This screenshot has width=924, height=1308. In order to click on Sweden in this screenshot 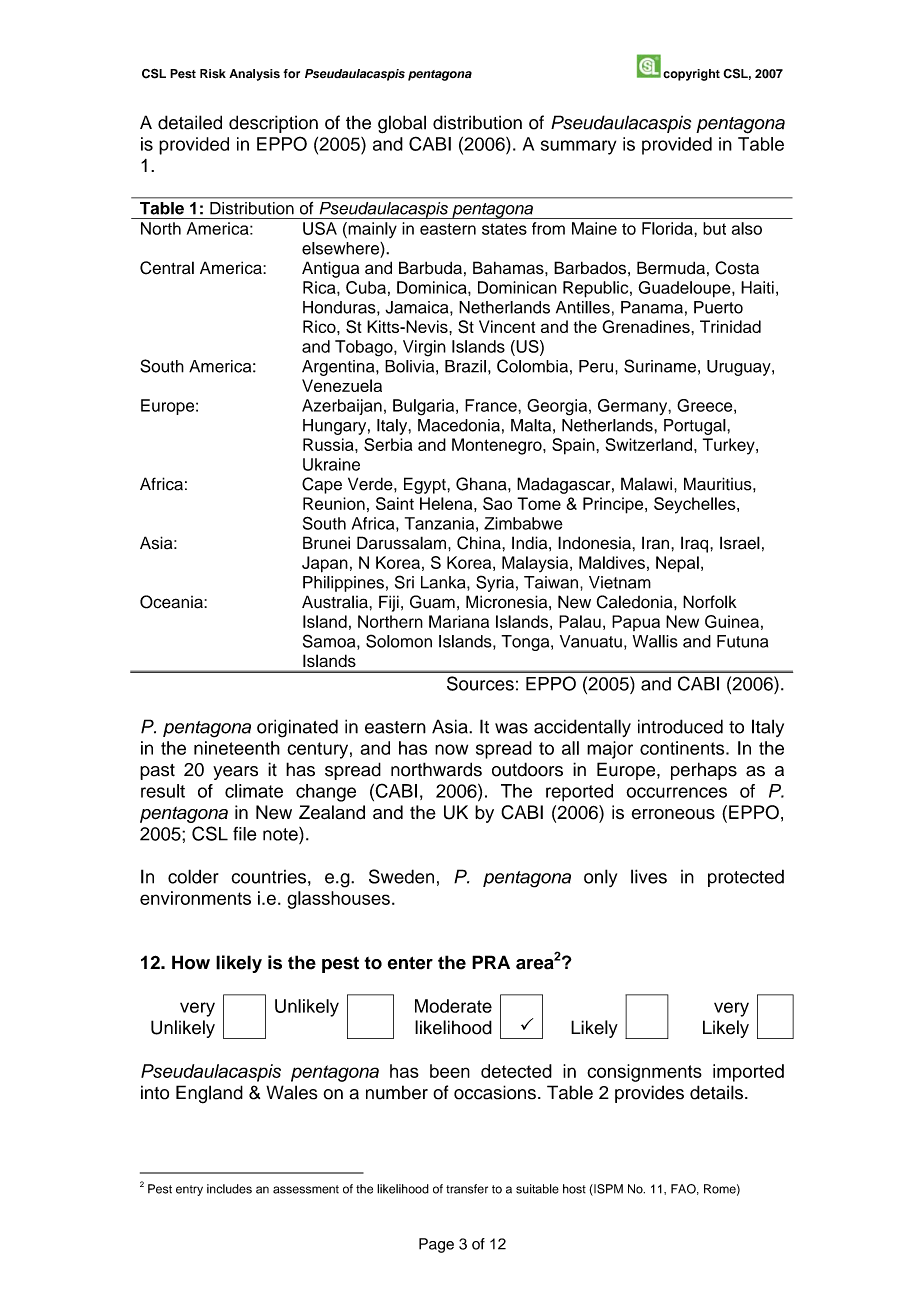, I will do `click(401, 876)`.
